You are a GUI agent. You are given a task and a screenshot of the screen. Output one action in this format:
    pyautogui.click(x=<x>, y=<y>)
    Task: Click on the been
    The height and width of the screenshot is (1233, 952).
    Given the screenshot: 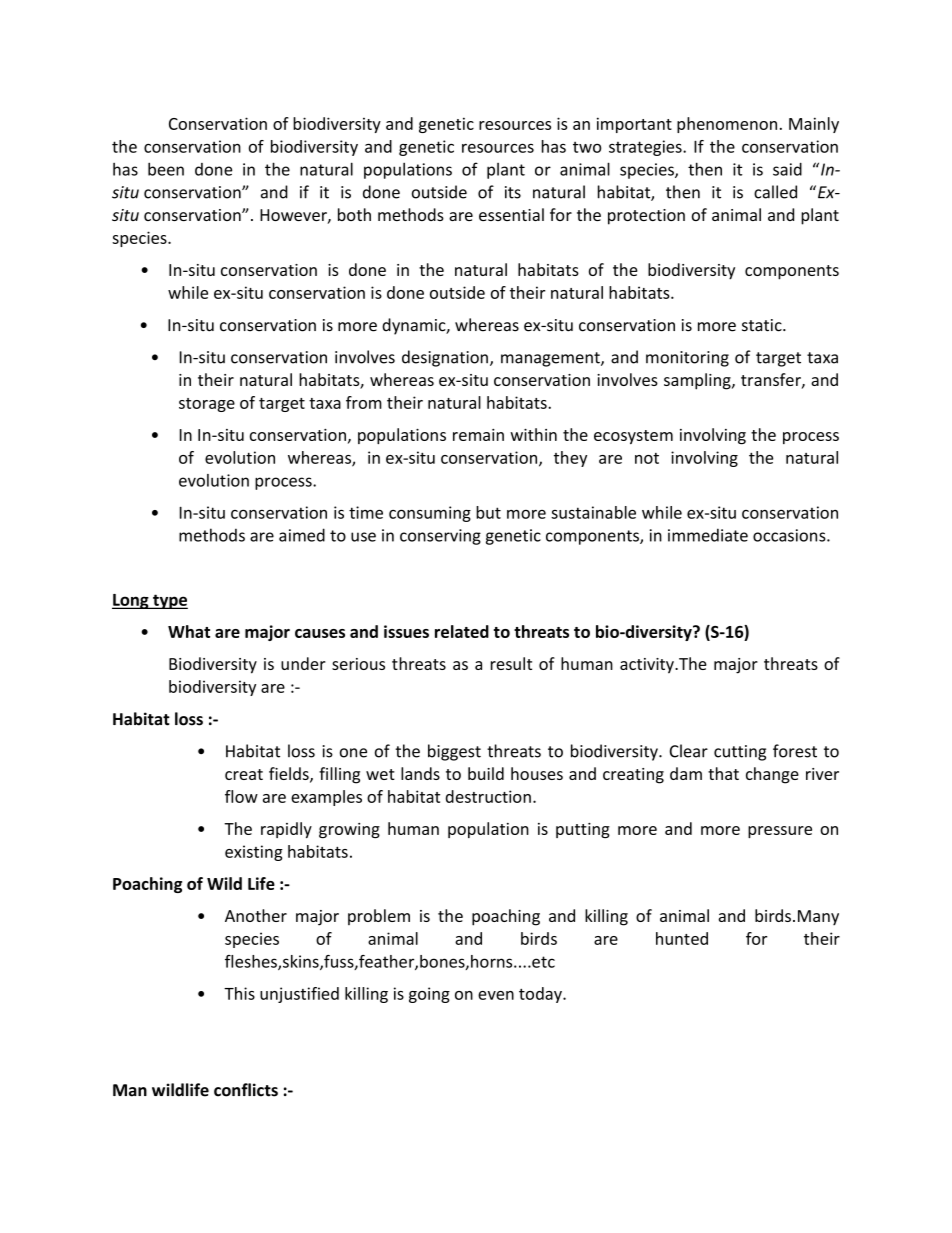 What is the action you would take?
    pyautogui.click(x=166, y=169)
